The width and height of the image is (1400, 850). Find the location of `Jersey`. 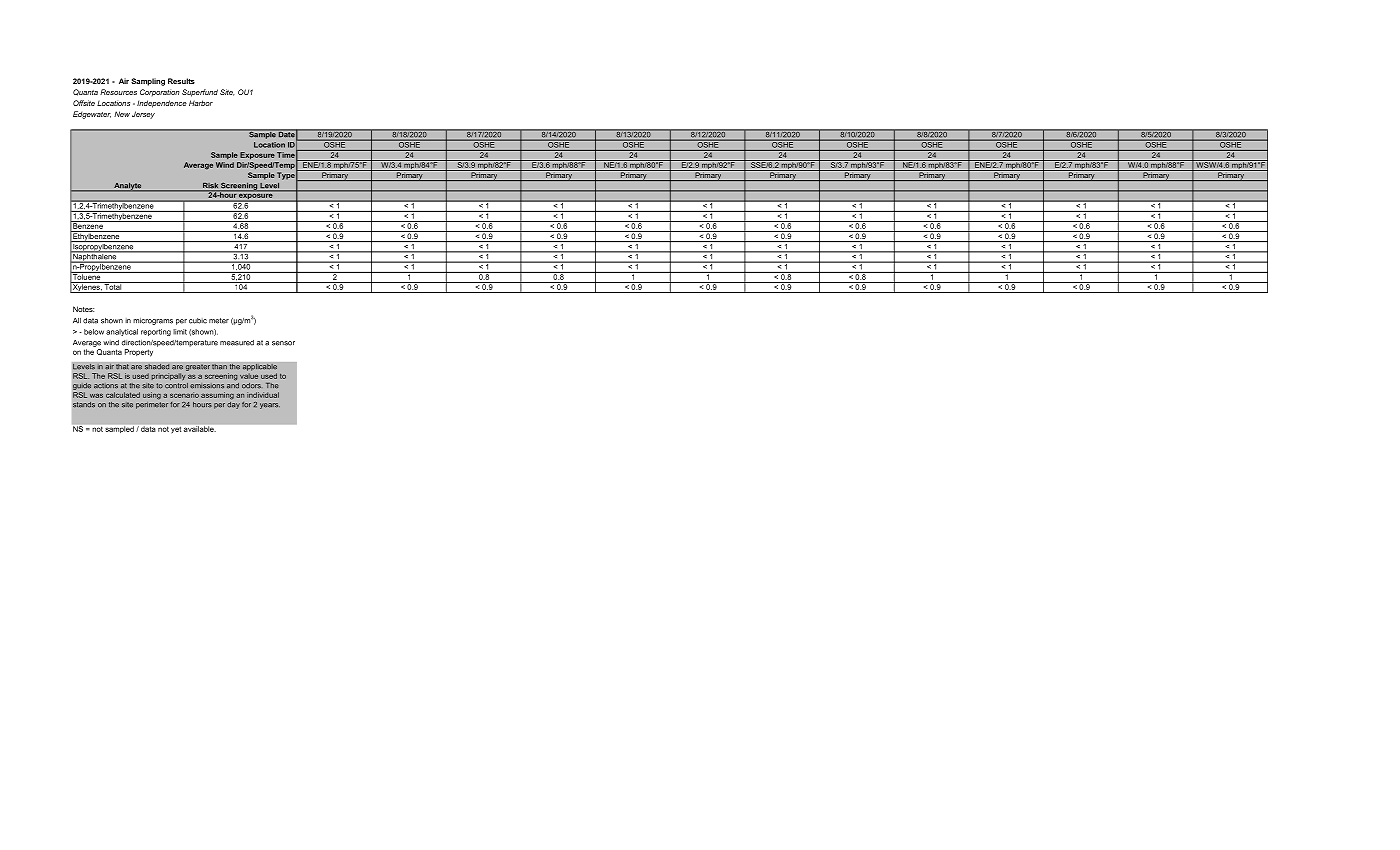

Jersey is located at coordinates (143, 115).
